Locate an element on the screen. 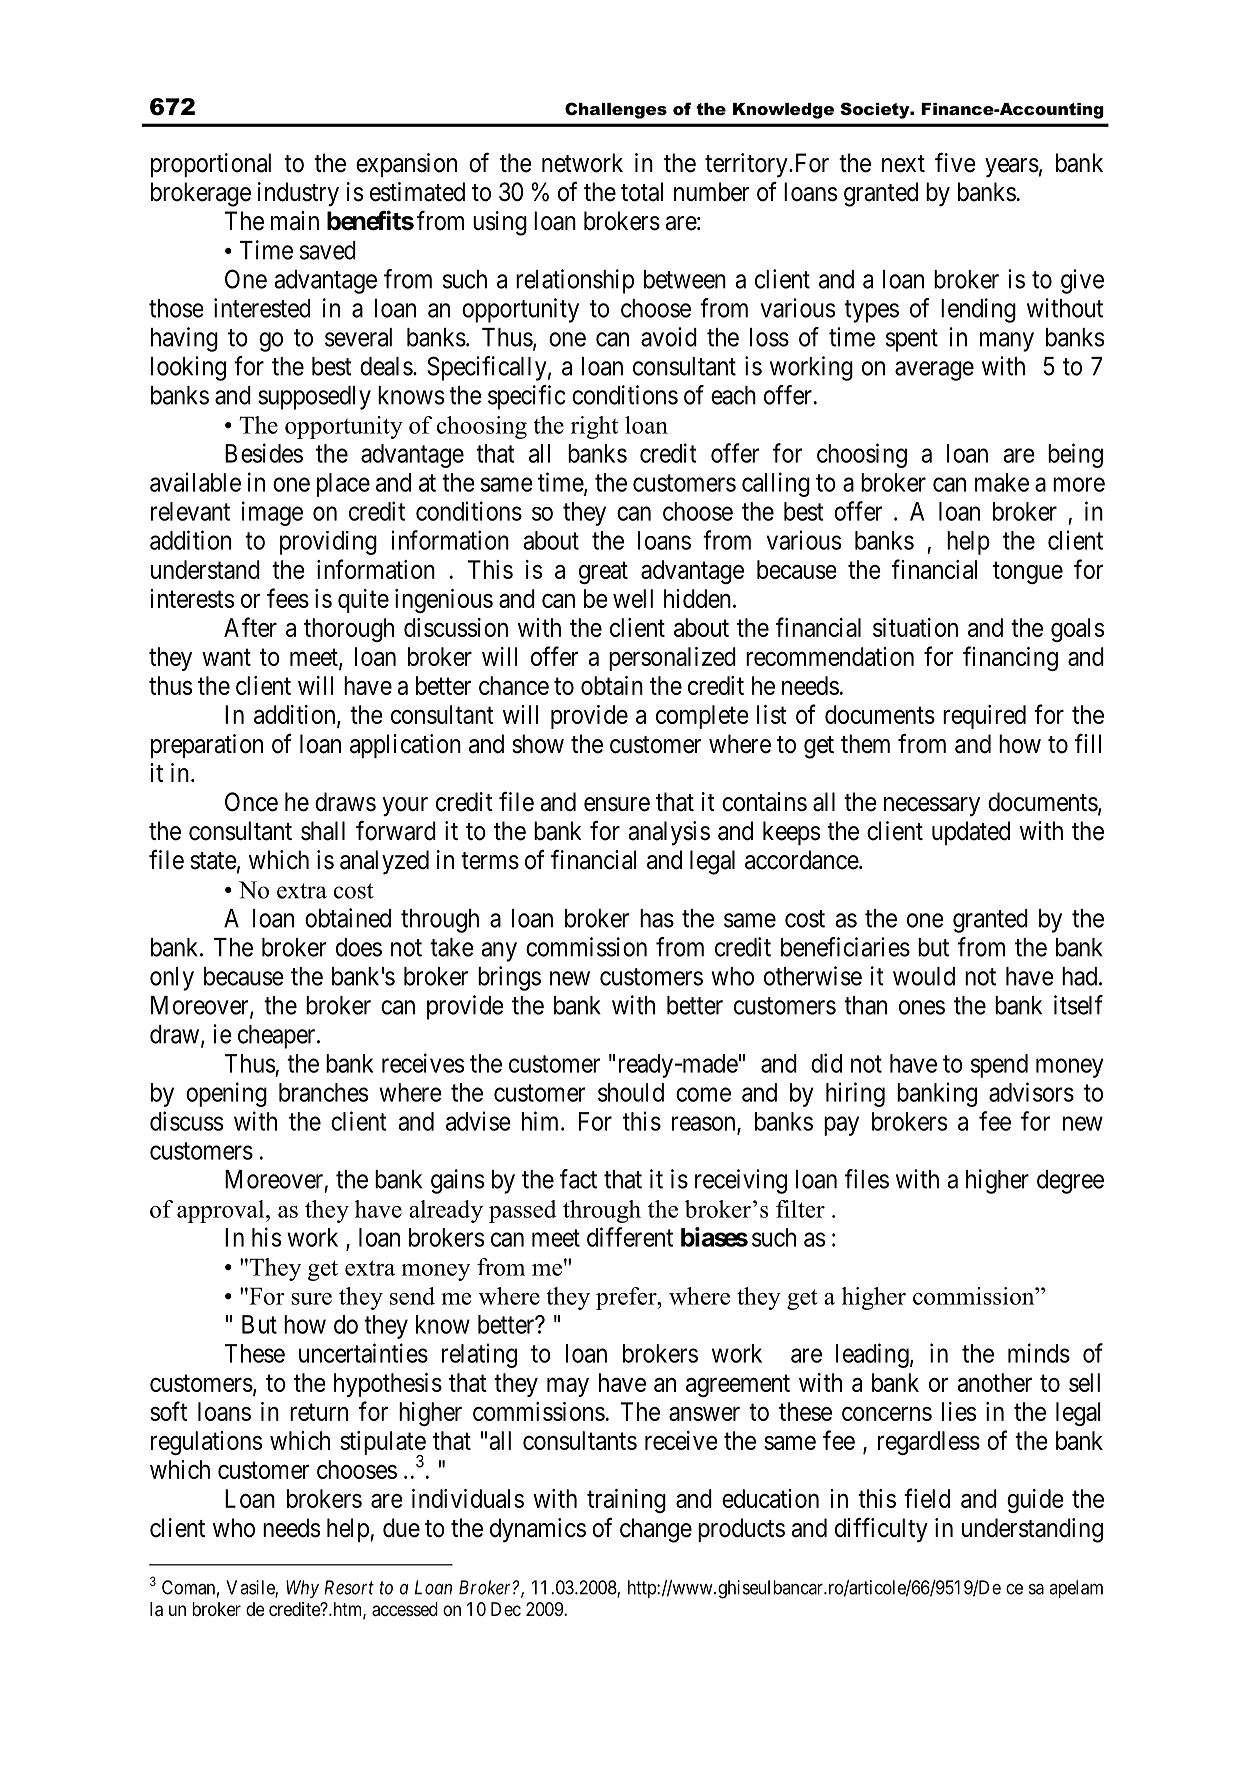 The image size is (1253, 1772). shall is located at coordinates (323, 831).
